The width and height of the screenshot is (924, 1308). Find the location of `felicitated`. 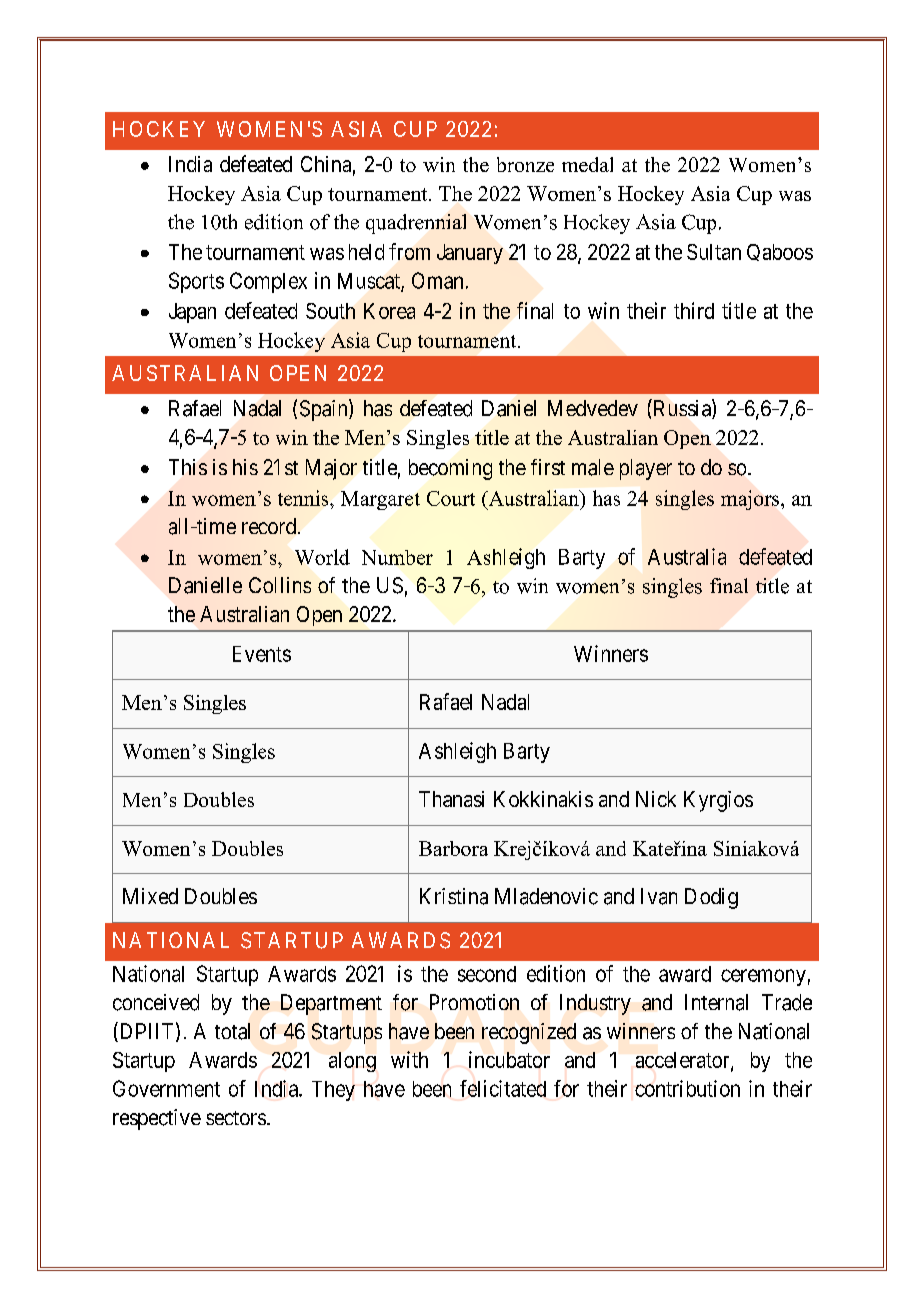

felicitated is located at coordinates (503, 1088).
